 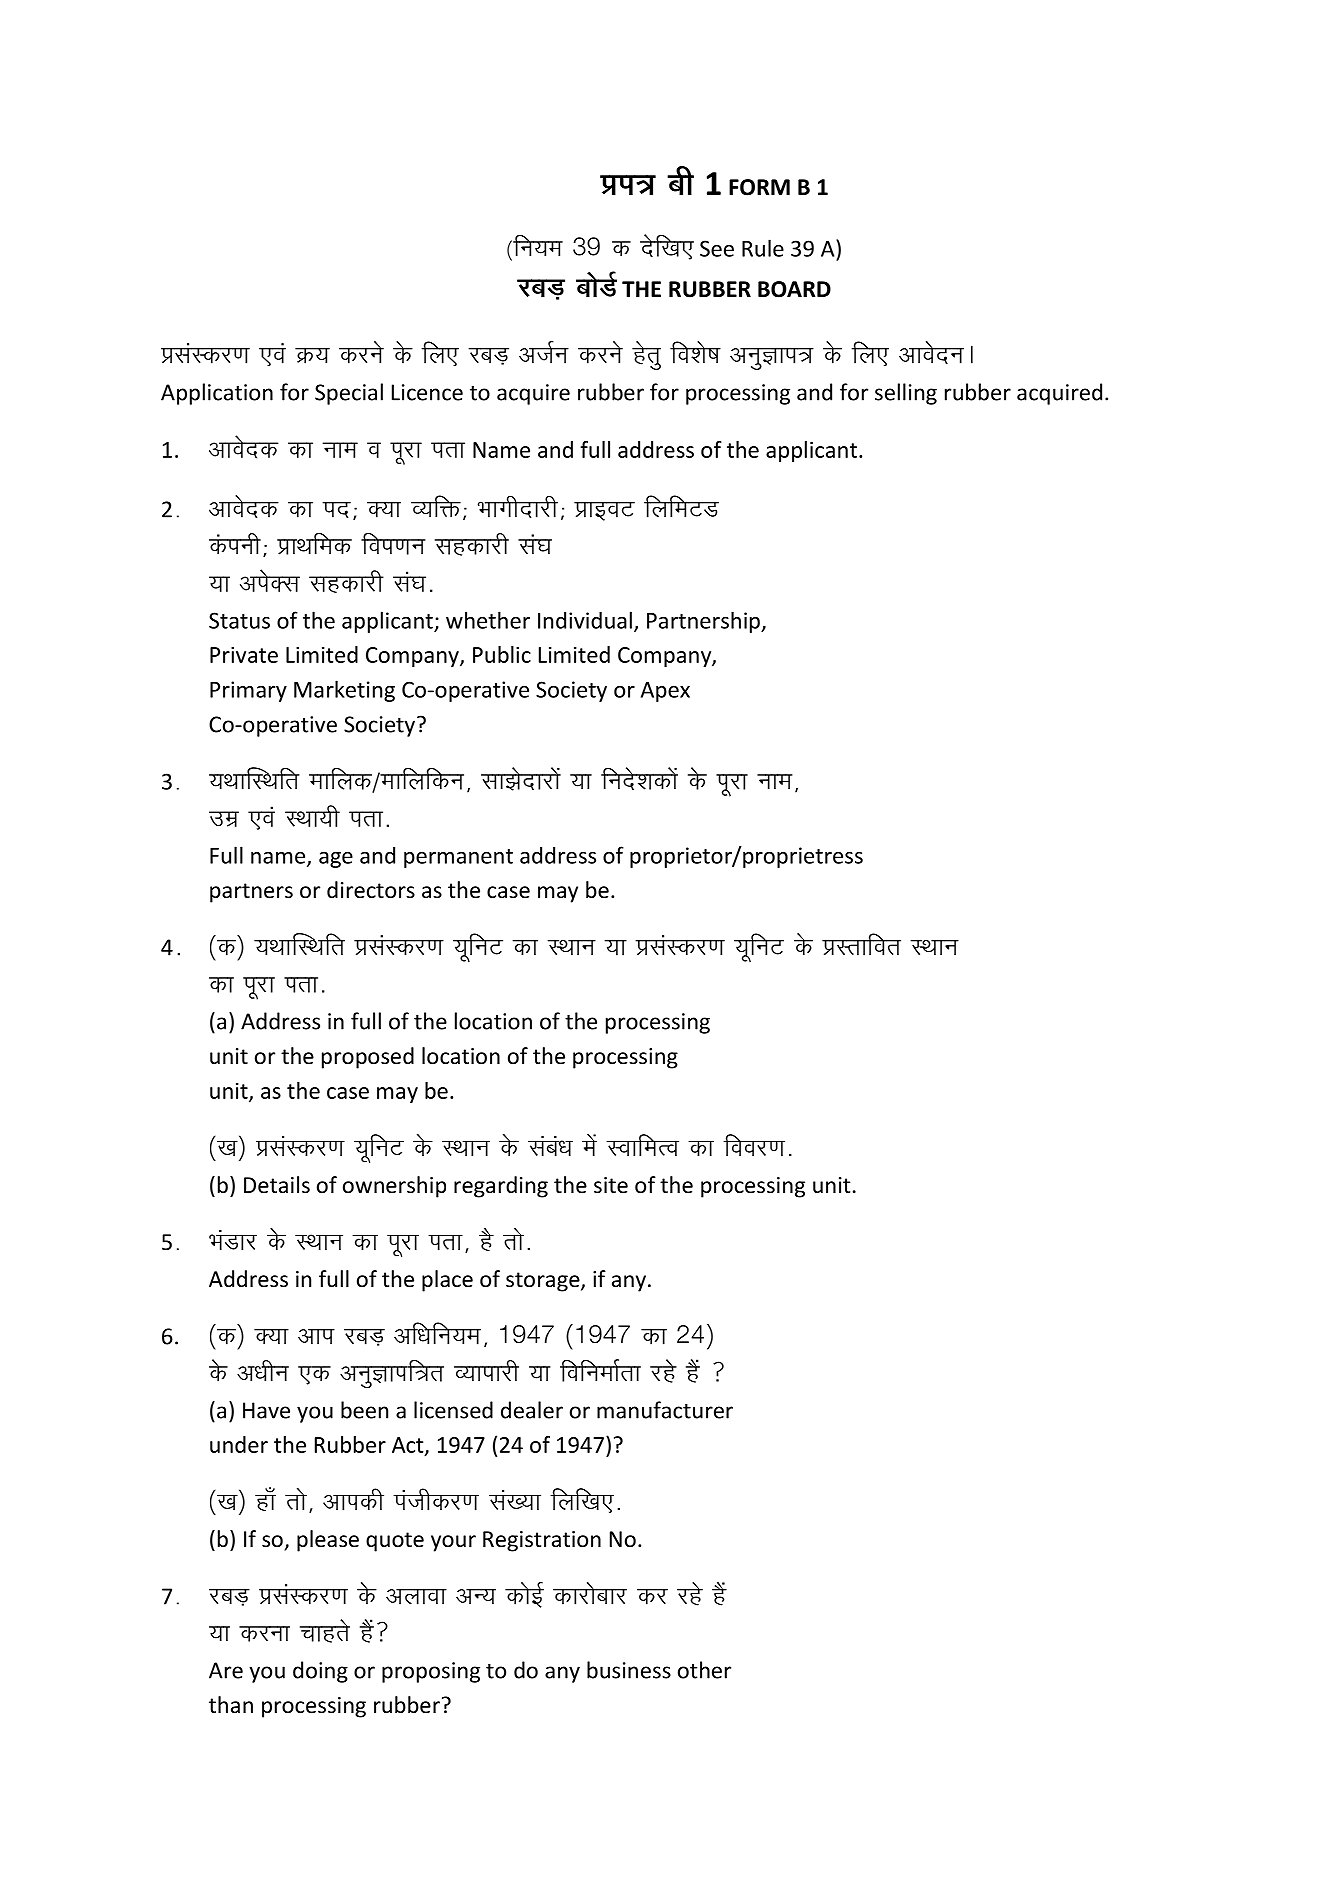 I want to click on doing, so click(x=320, y=1672).
